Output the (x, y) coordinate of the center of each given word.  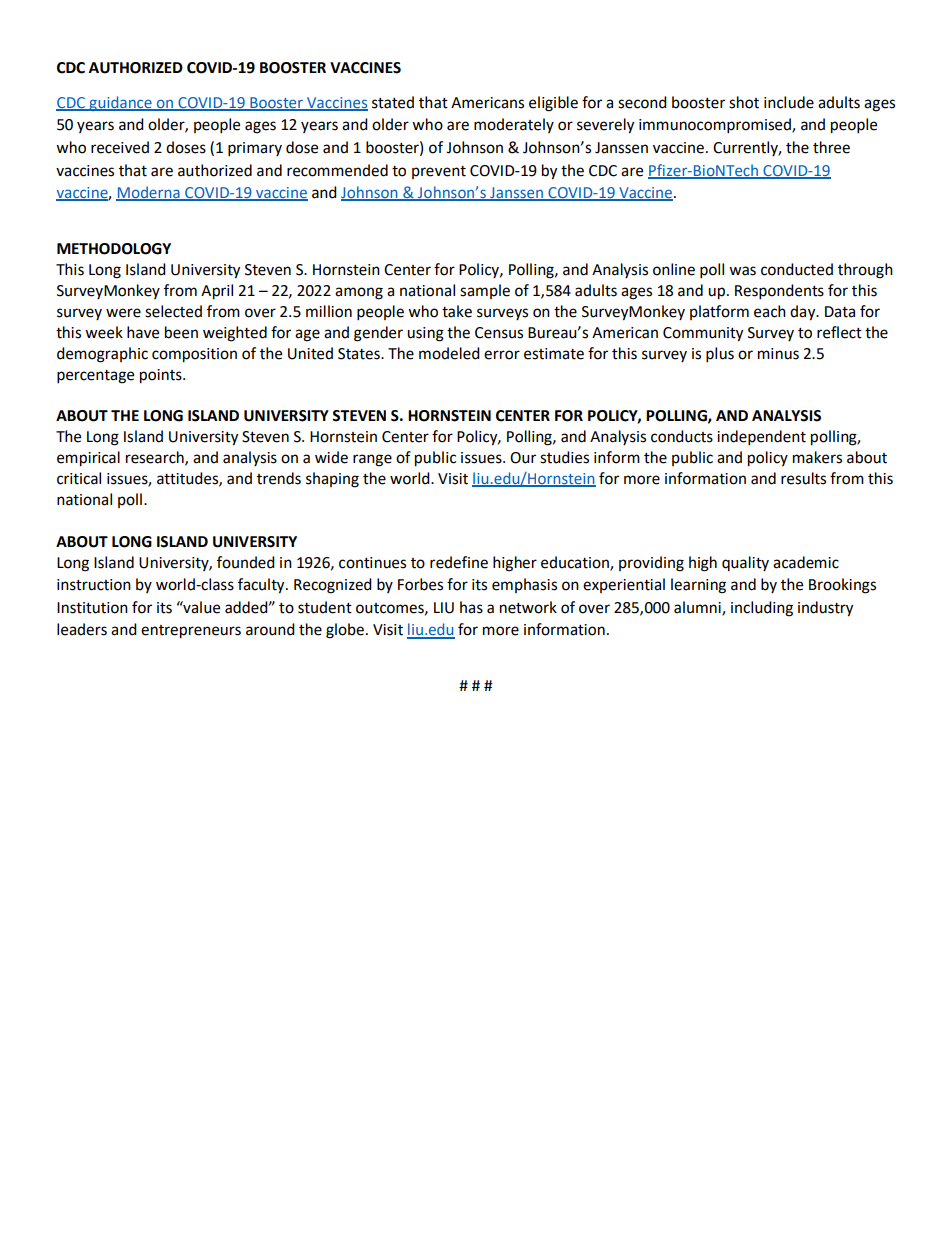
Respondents (779, 292)
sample (485, 291)
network (528, 607)
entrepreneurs (191, 632)
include (789, 102)
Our (523, 458)
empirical (88, 459)
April (217, 292)
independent (761, 438)
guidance (120, 103)
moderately (514, 125)
